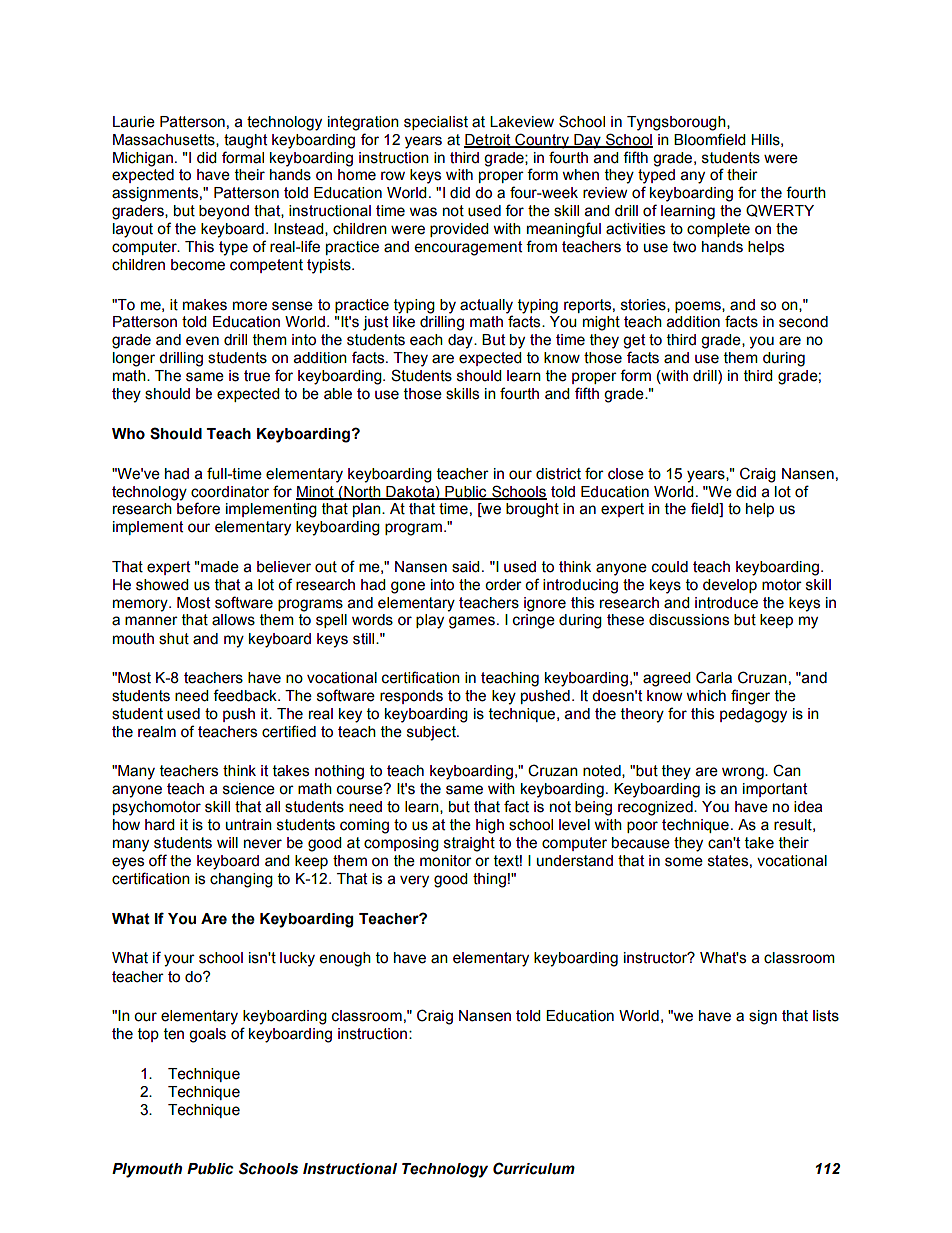 Image resolution: width=952 pixels, height=1233 pixels. What do you see at coordinates (714, 677) in the screenshot?
I see `Carla` at bounding box center [714, 677].
